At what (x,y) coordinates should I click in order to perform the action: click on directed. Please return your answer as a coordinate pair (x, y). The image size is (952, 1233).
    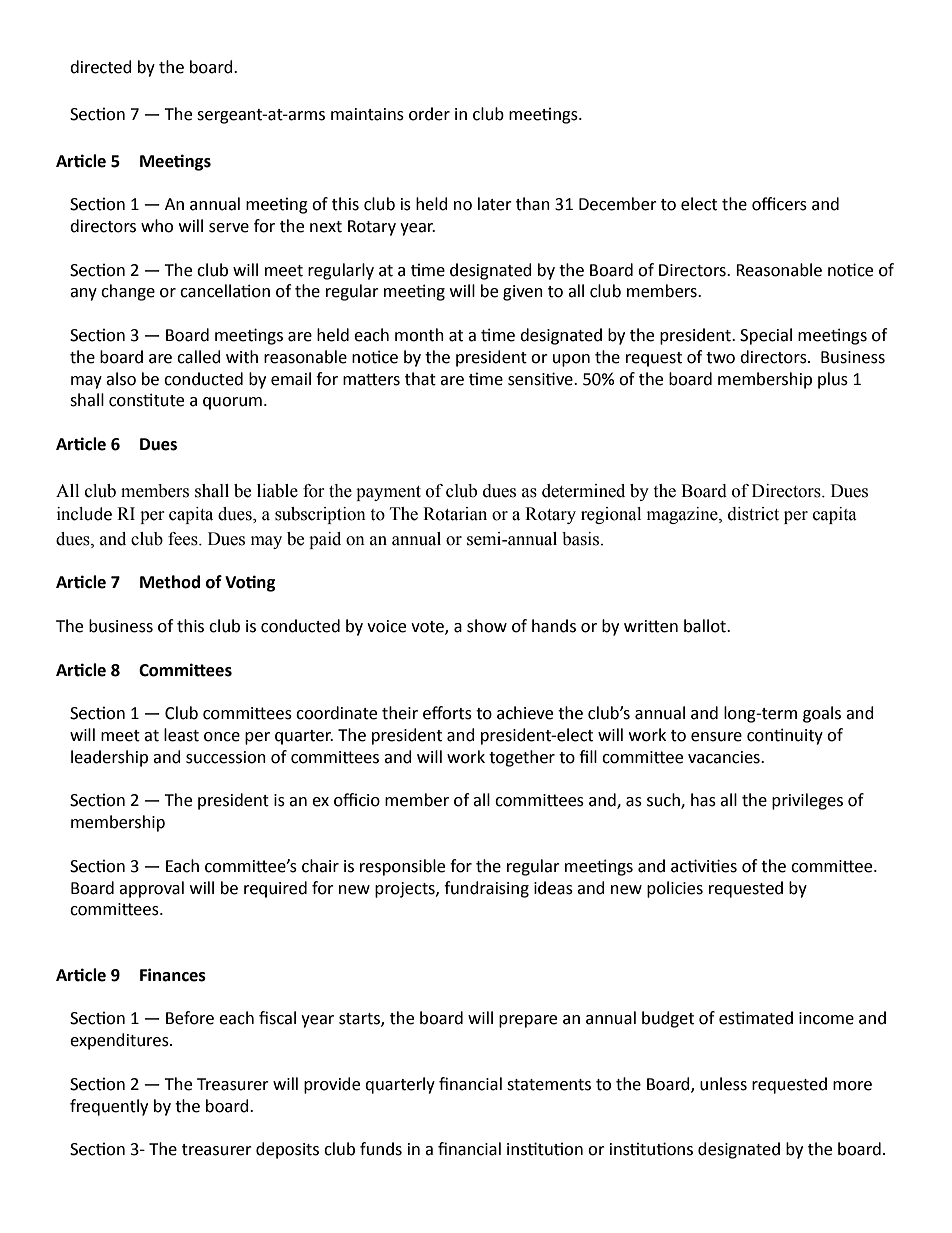
    Looking at the image, I should click on (101, 67).
